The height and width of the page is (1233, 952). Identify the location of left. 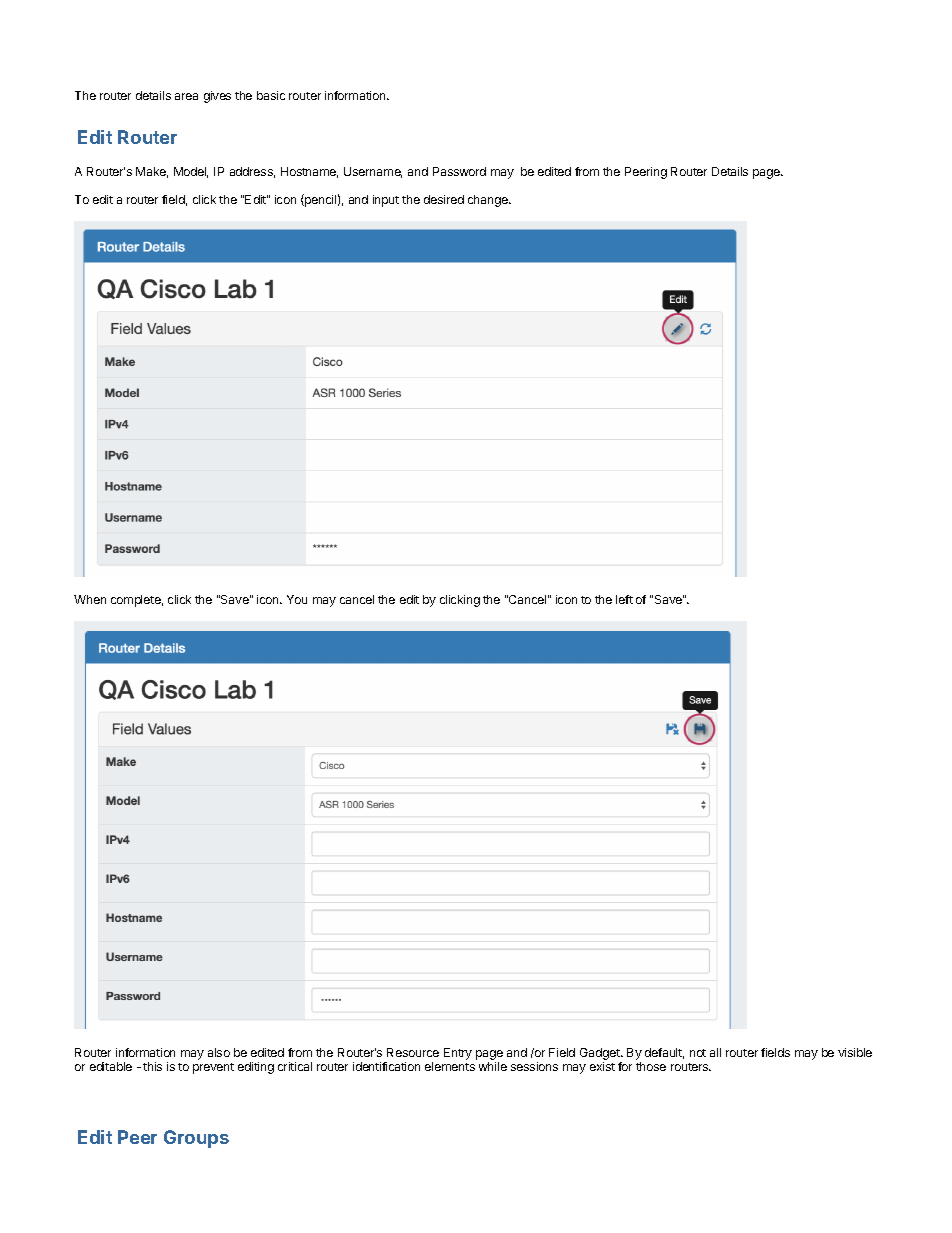
(624, 599).
